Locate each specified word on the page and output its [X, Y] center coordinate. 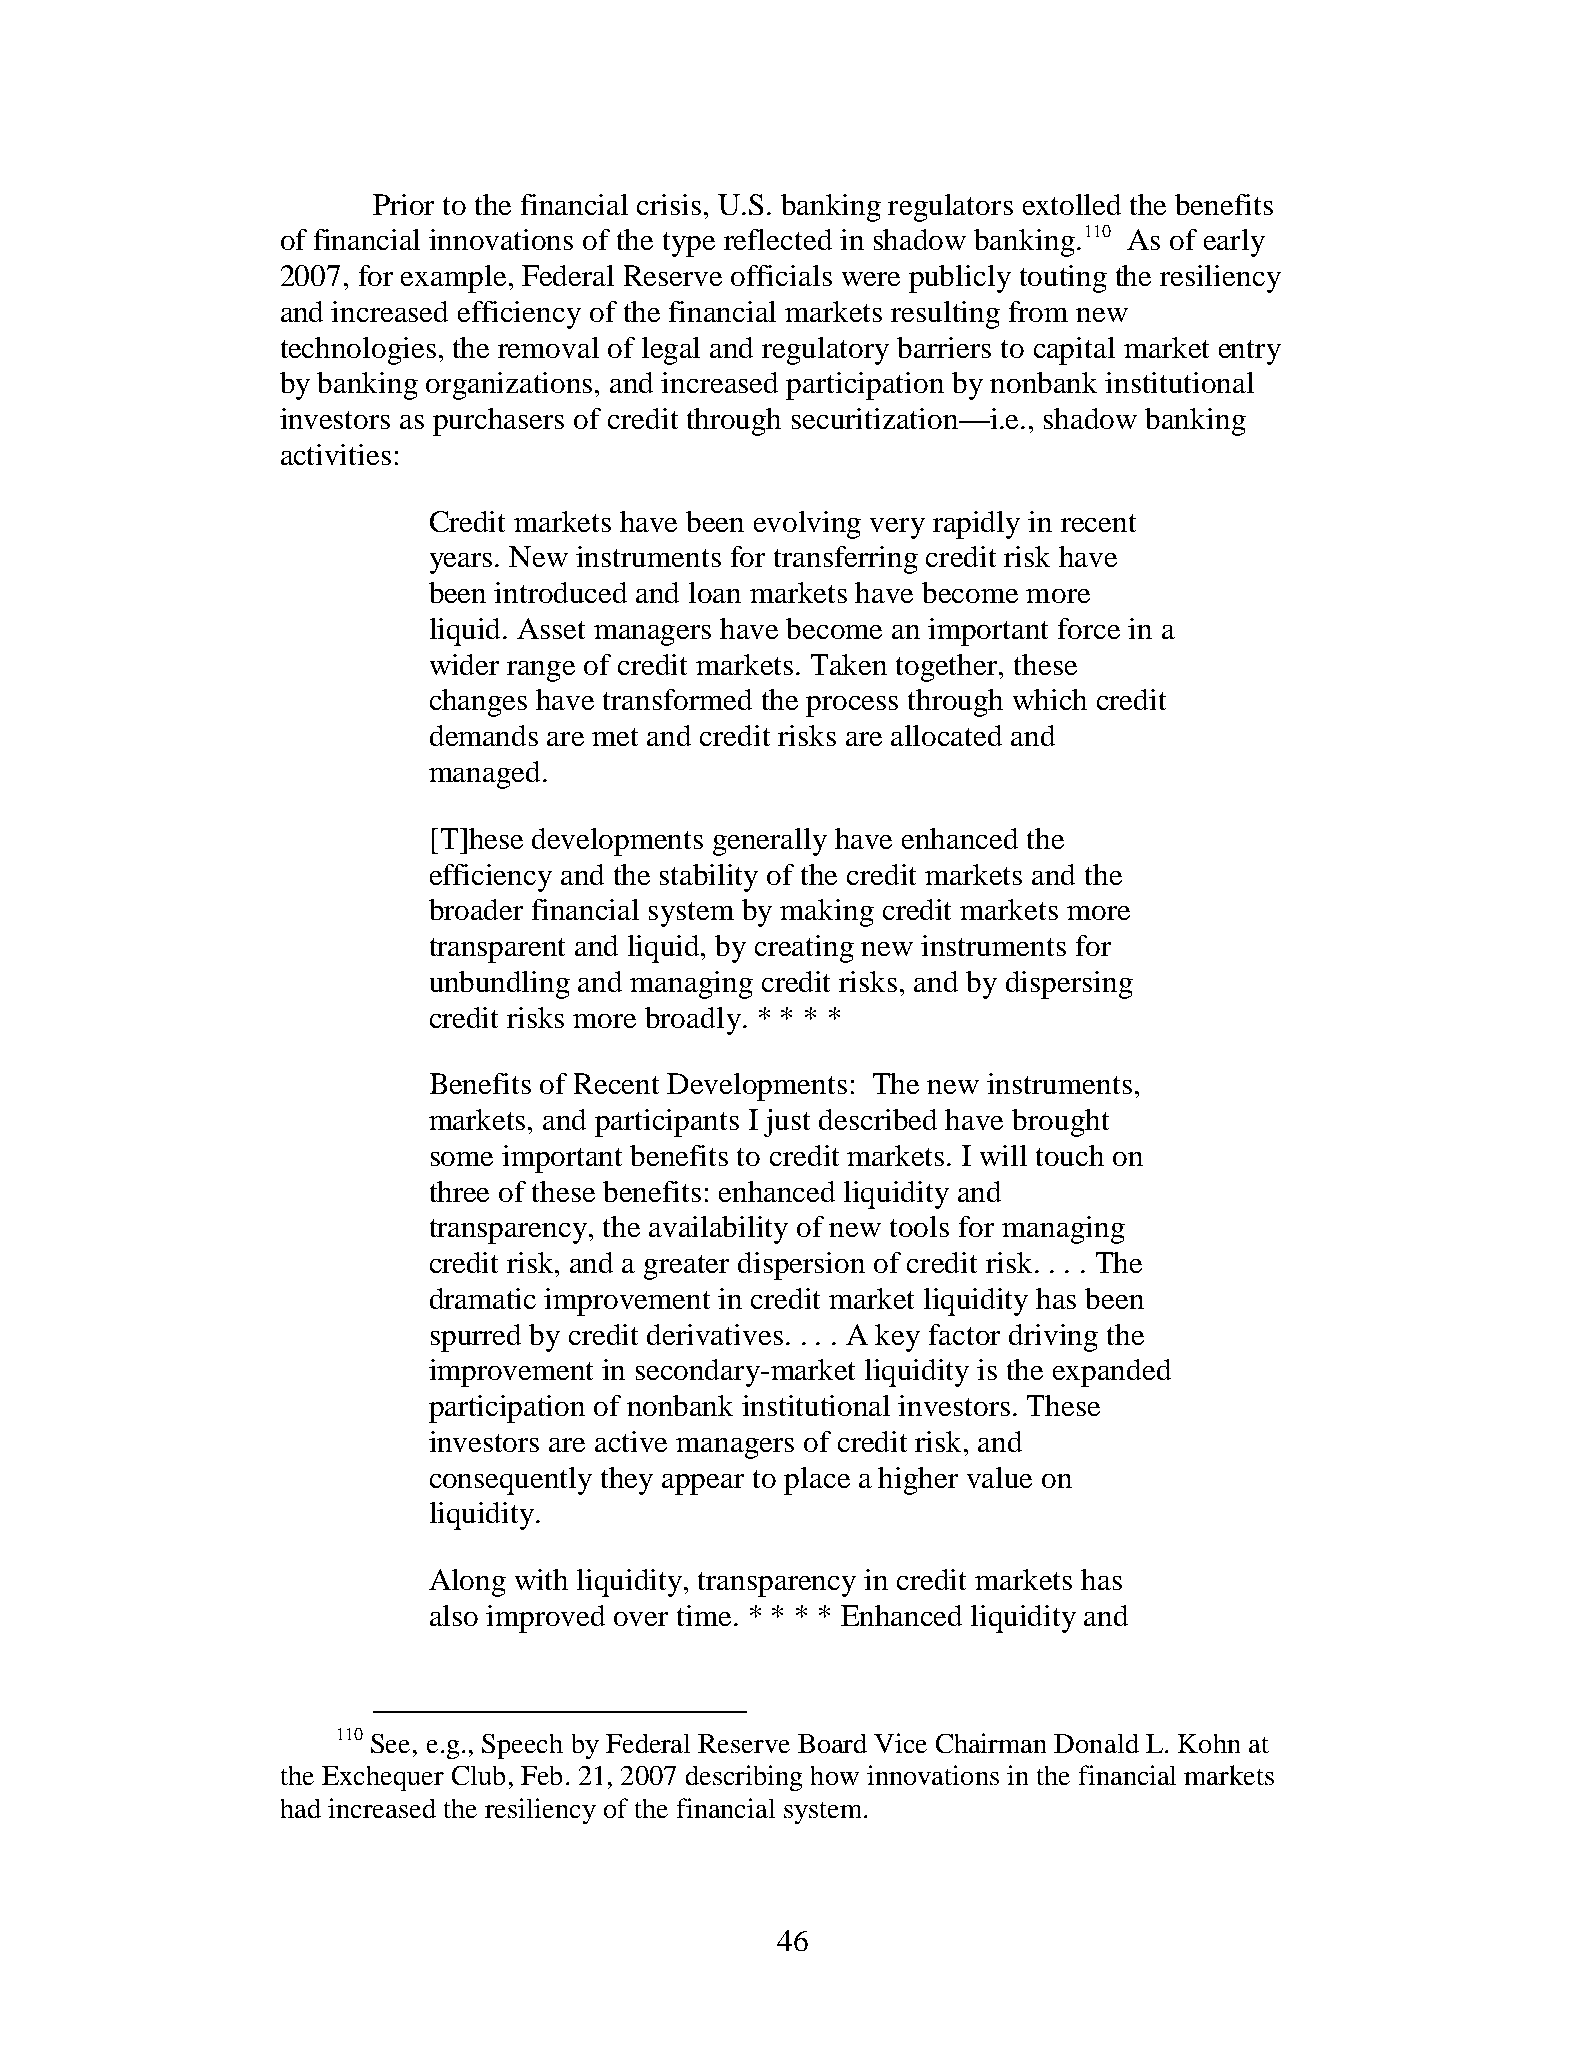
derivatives [715, 1334]
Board [832, 1743]
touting [1063, 279]
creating [804, 949]
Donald [1096, 1743]
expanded [1112, 1373]
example [453, 279]
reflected [778, 239]
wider [464, 664]
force [1089, 628]
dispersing [1069, 985]
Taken [849, 664]
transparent [497, 950]
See [390, 1743]
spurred [476, 1338]
